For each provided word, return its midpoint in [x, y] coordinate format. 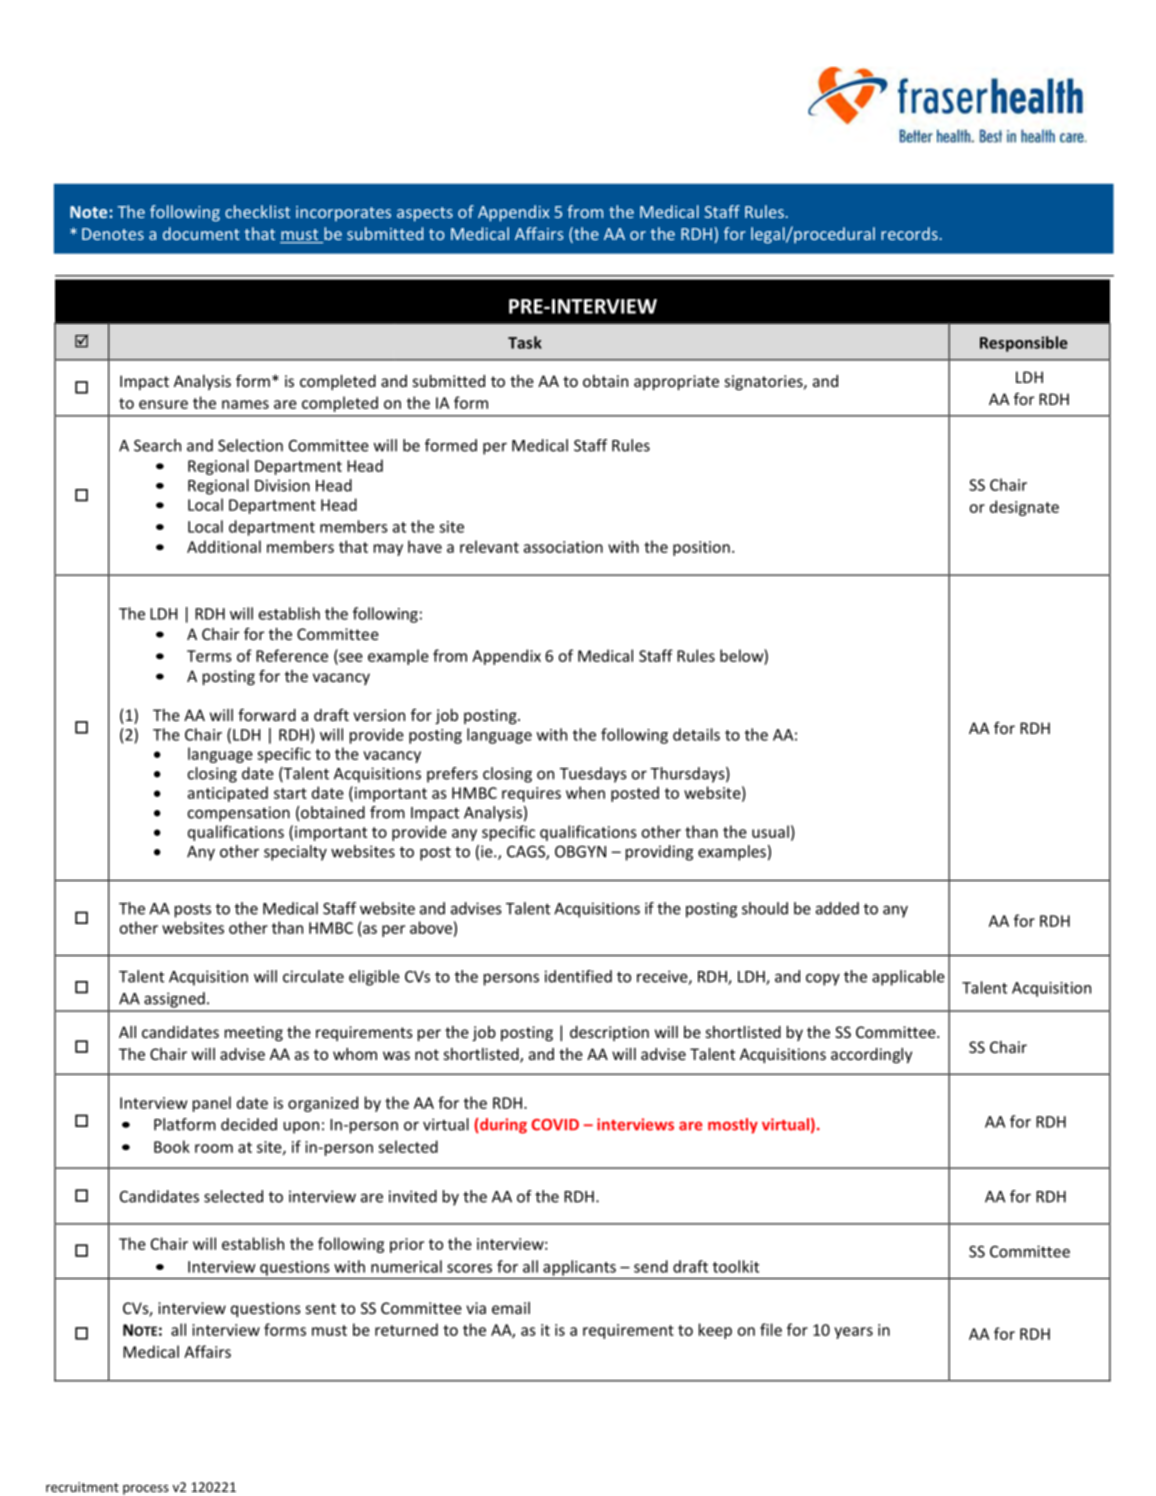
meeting [254, 1033]
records [909, 233]
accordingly [871, 1055]
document [201, 233]
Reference [292, 655]
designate [1024, 508]
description [609, 1033]
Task [525, 342]
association [563, 547]
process [146, 1490]
